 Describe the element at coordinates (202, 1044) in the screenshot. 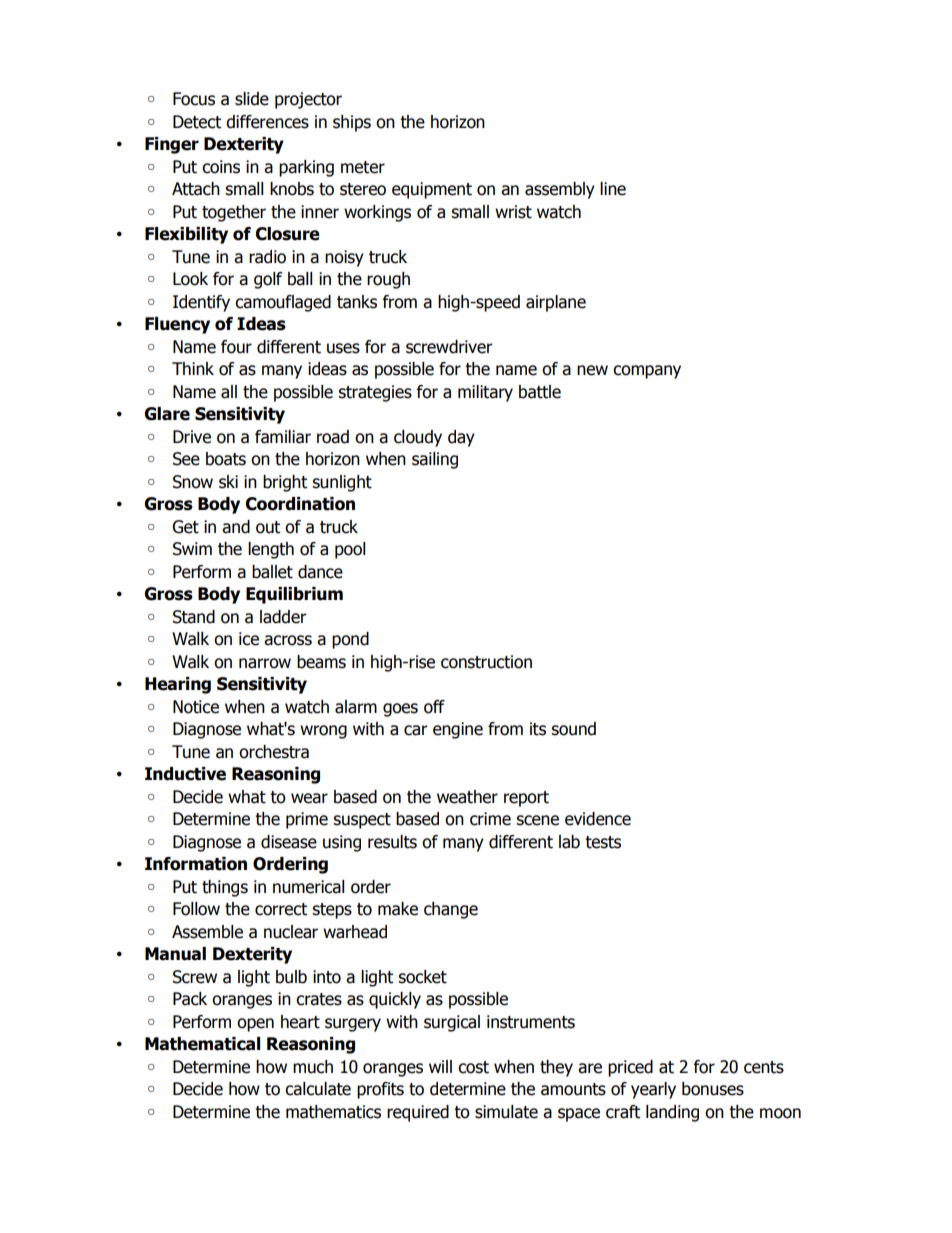

I see `Mathematical` at that location.
